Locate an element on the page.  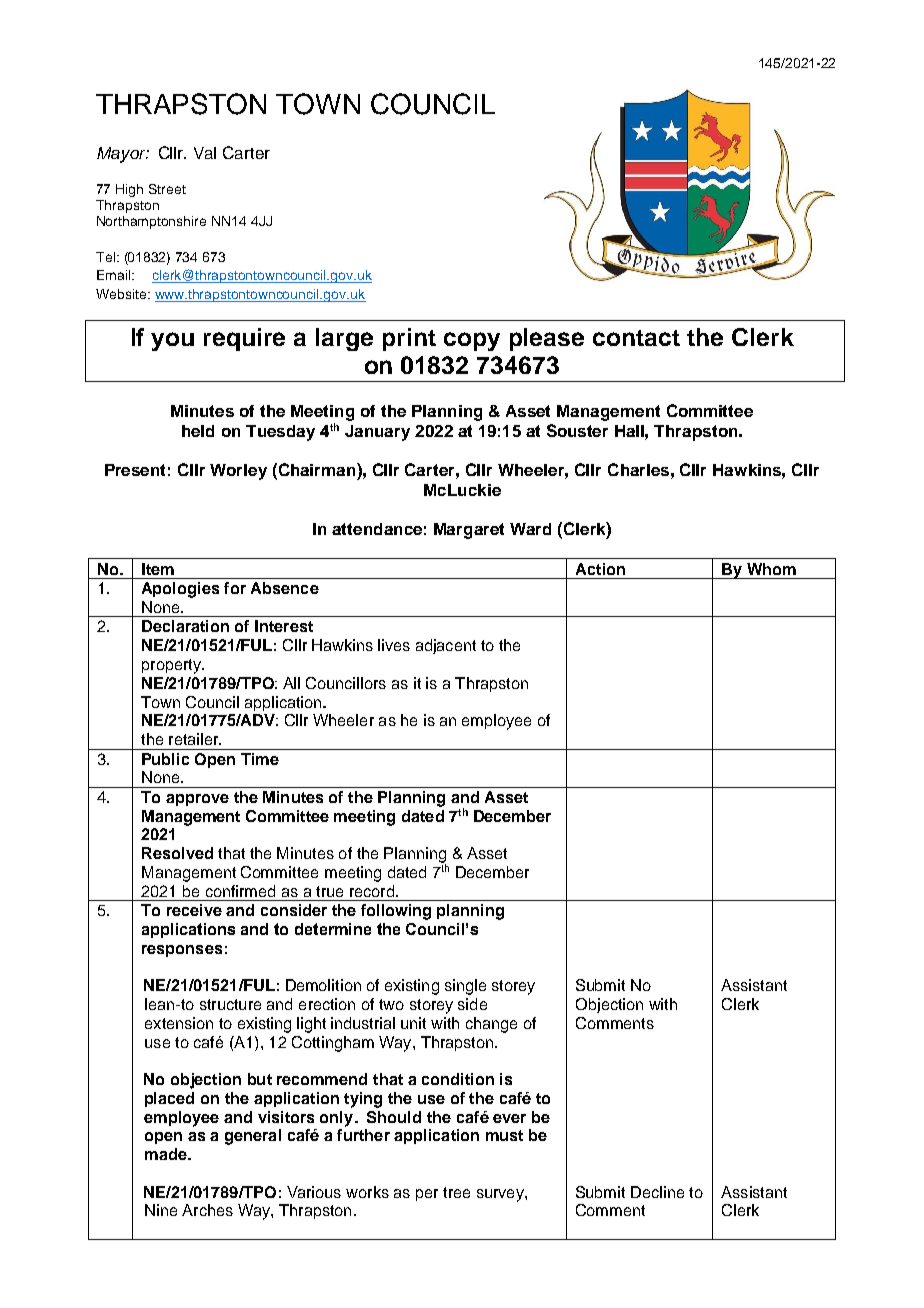
January is located at coordinates (377, 433).
